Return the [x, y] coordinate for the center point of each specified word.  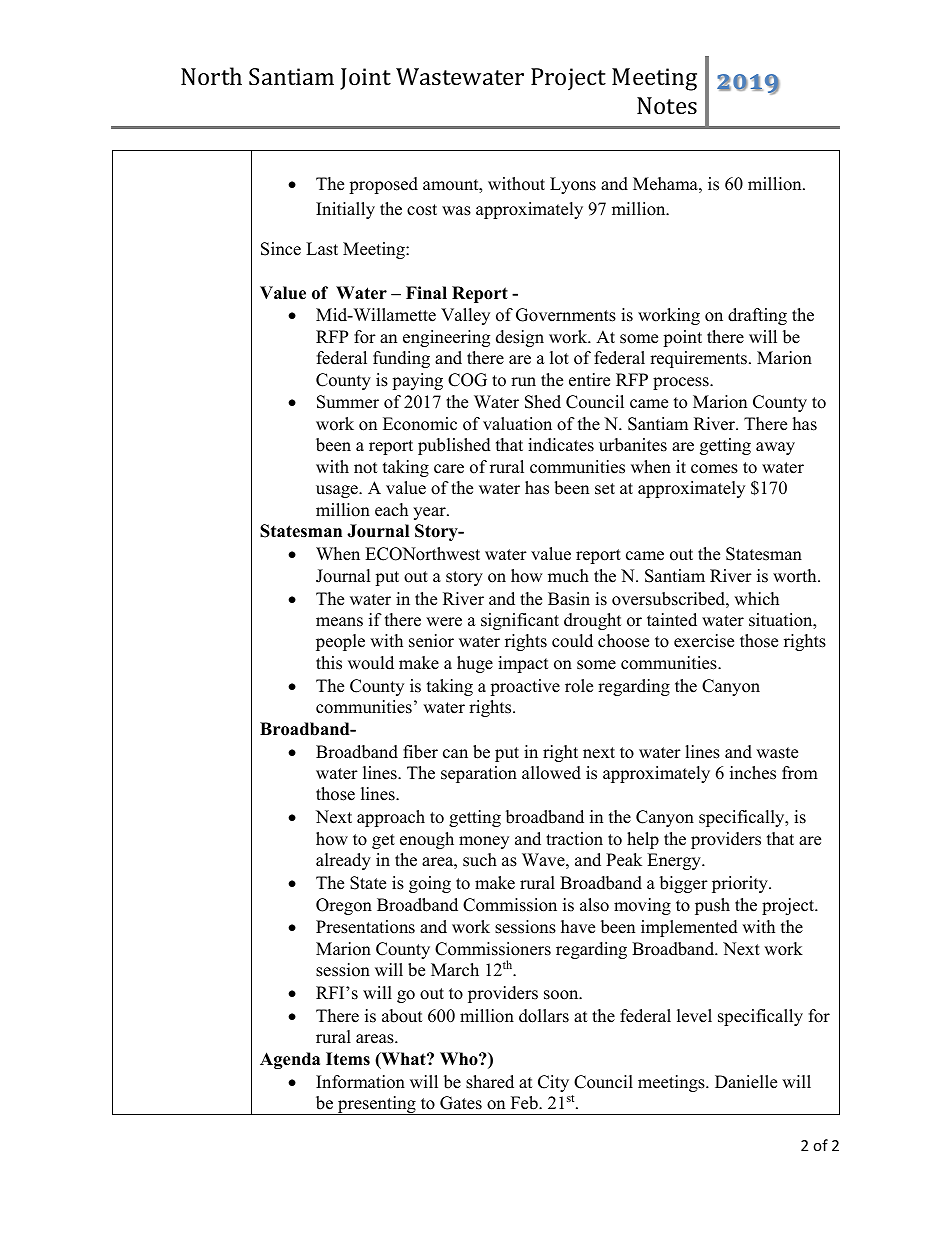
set [605, 489]
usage [338, 491]
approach [391, 818]
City [553, 1083]
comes [714, 469]
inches [753, 773]
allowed [551, 773]
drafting [757, 316]
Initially [345, 210]
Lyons [573, 185]
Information [360, 1082]
